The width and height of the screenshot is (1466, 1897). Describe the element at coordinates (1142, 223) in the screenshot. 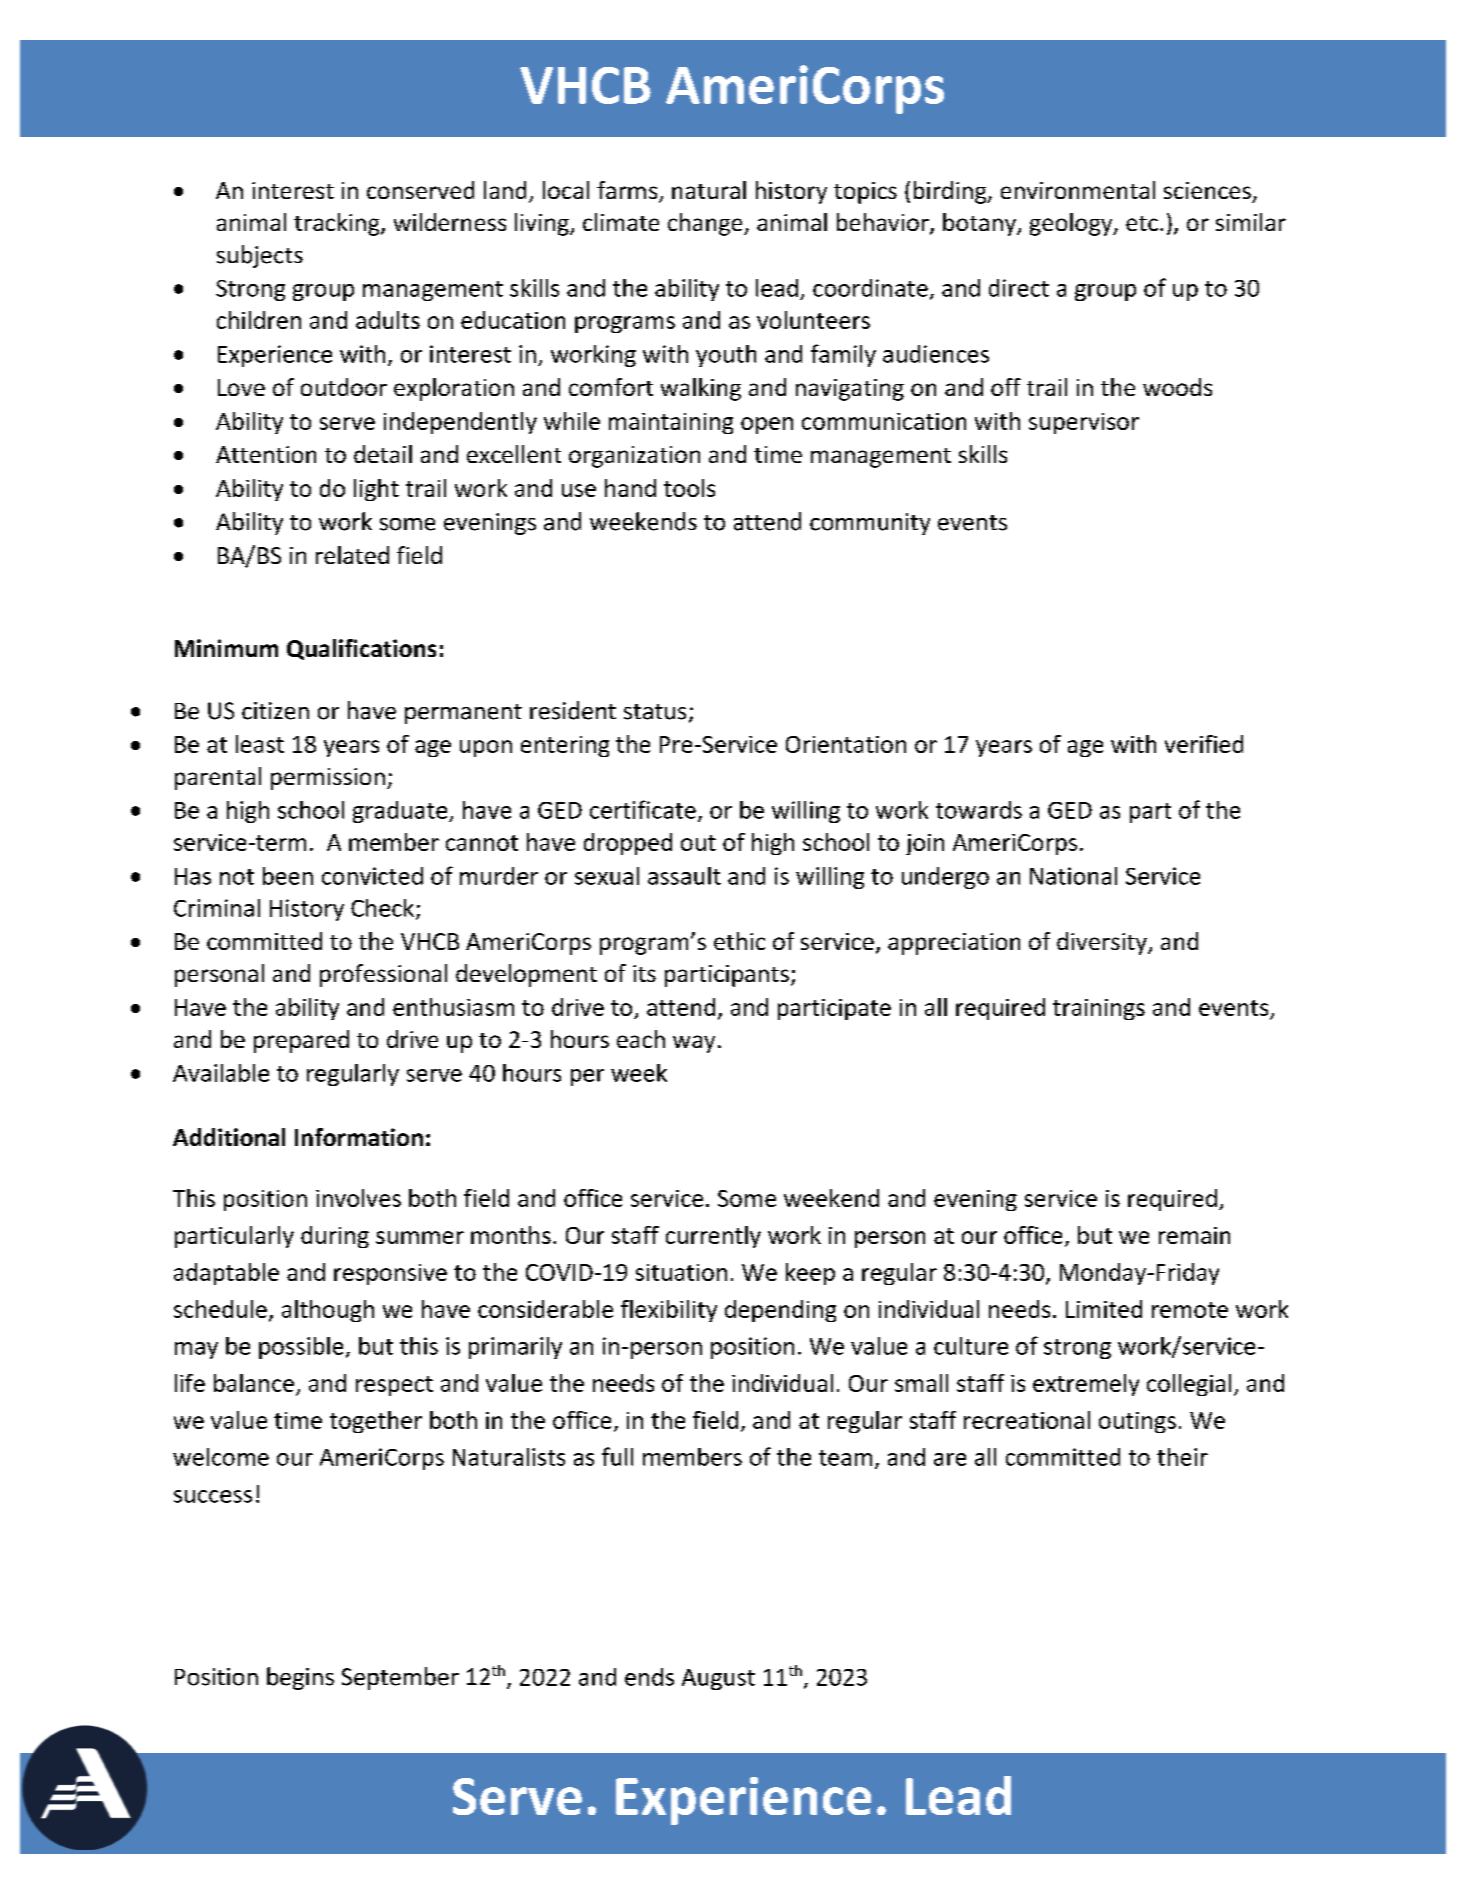

I see `etc` at that location.
